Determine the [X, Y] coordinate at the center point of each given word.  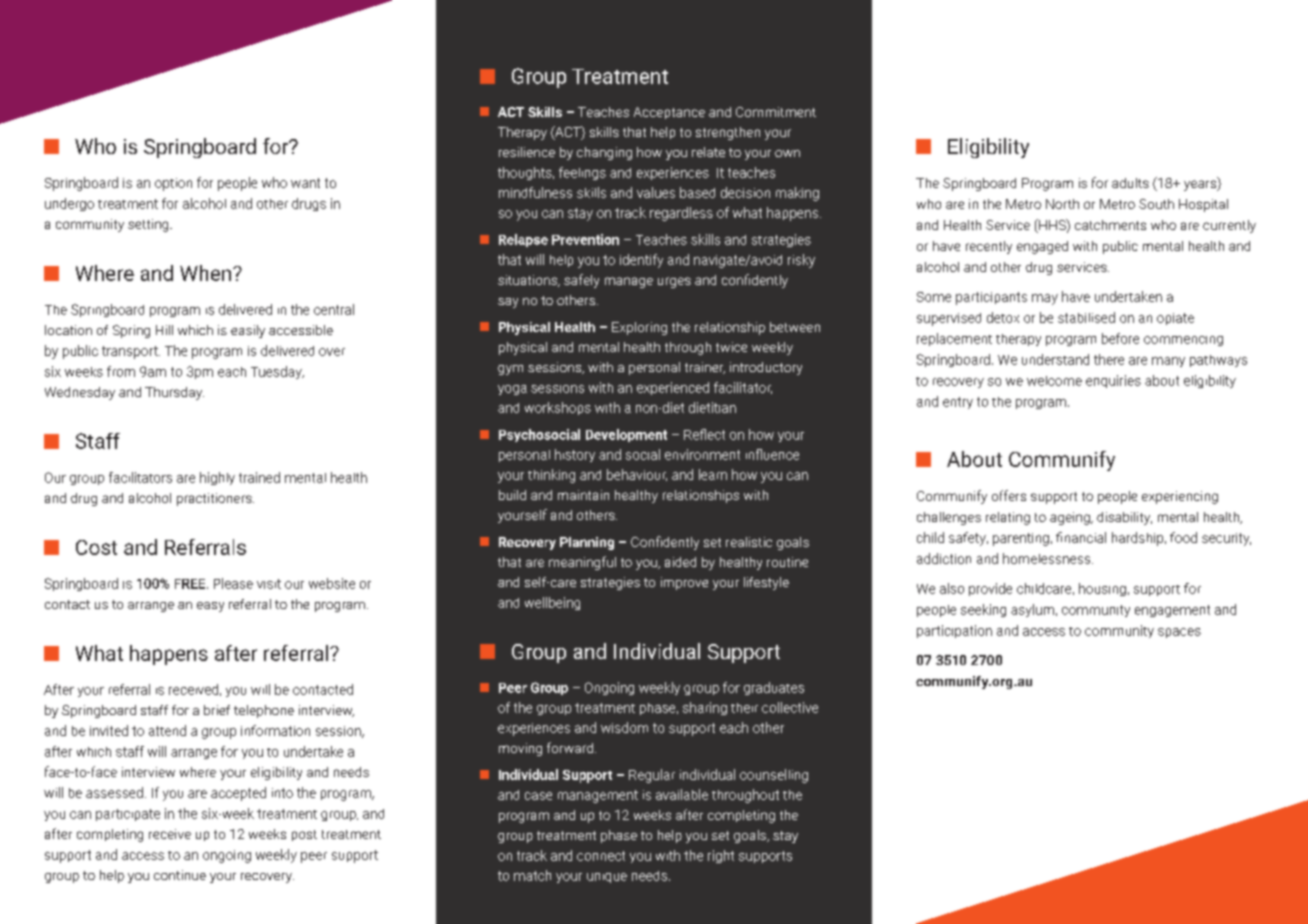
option [173, 184]
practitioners [215, 499]
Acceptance [669, 113]
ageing [1071, 518]
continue [180, 875]
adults [1130, 183]
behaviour [637, 475]
